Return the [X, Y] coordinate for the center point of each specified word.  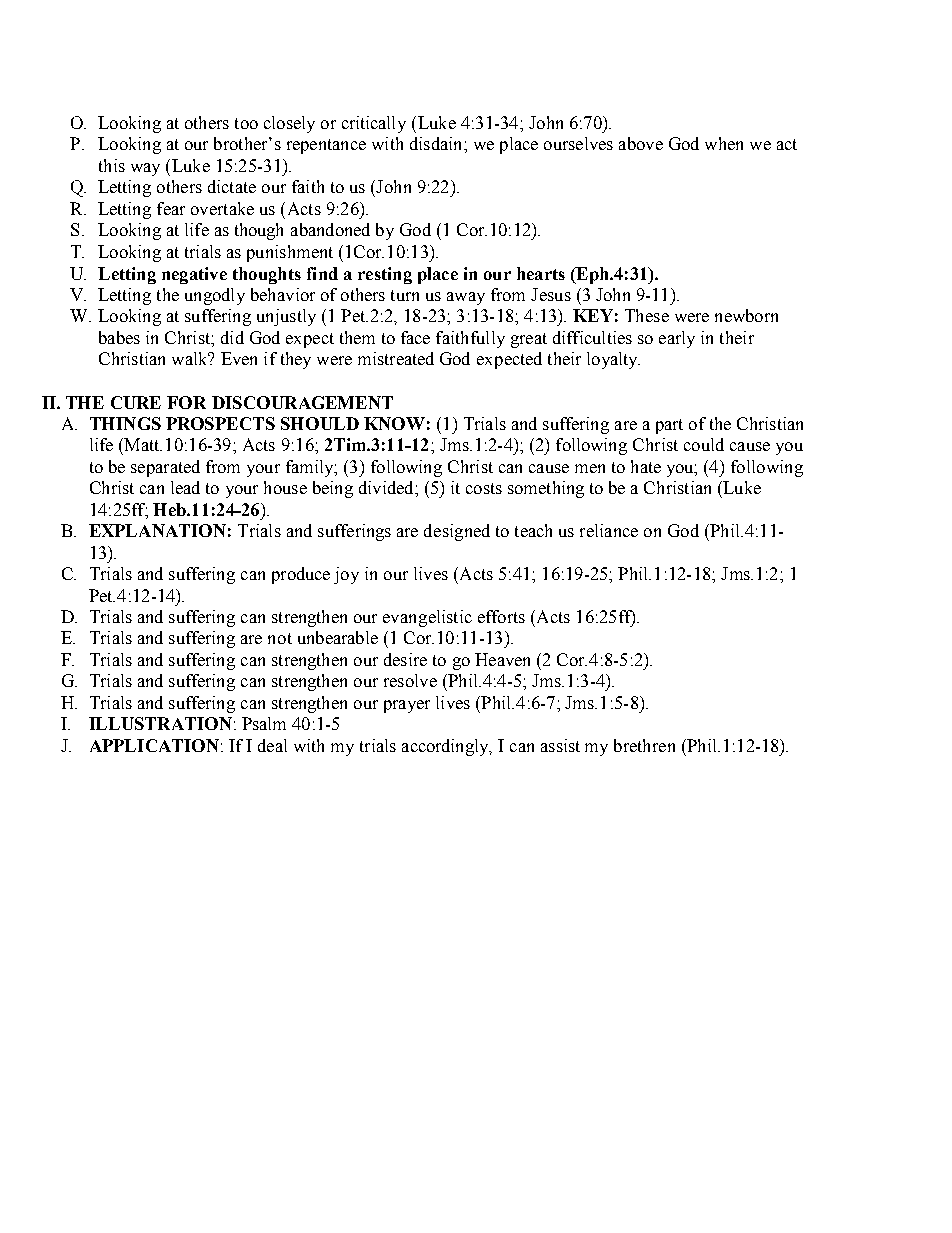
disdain [437, 143]
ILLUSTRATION [160, 723]
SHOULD [320, 423]
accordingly [447, 747]
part [669, 426]
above [641, 143]
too [246, 123]
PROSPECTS [220, 423]
